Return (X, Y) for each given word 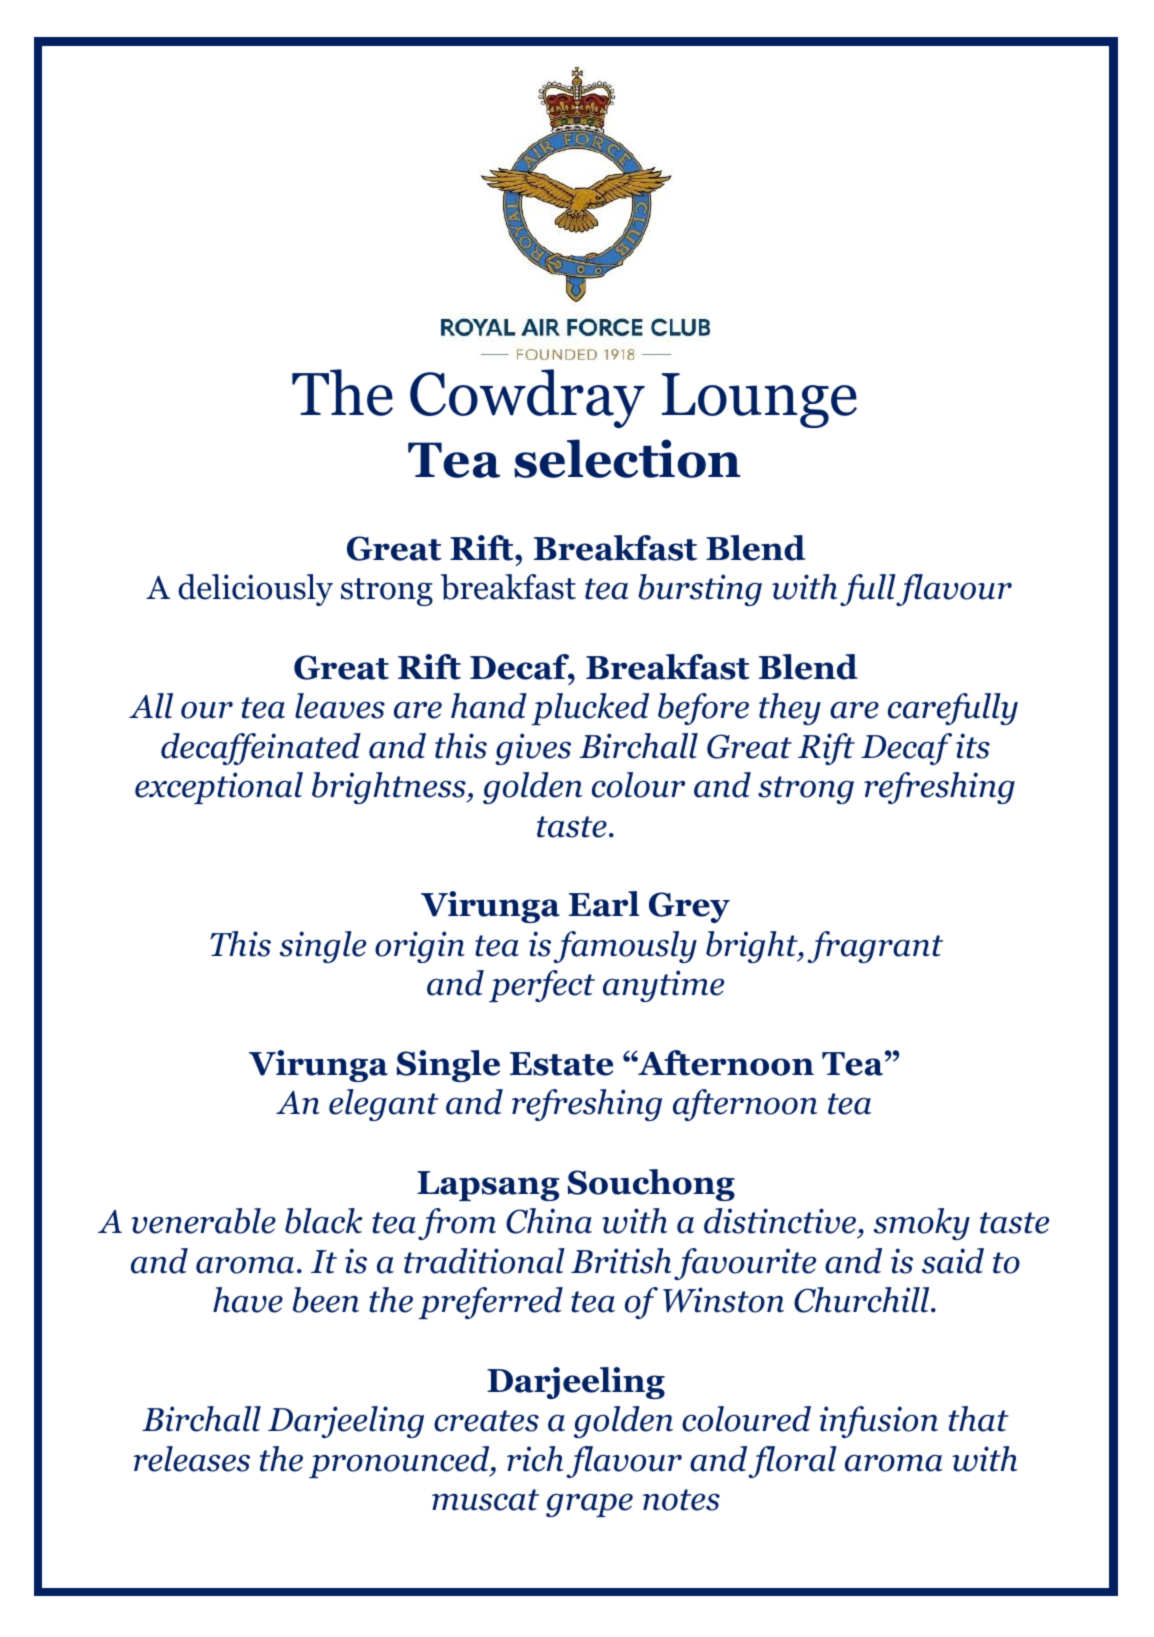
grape (589, 1505)
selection (627, 458)
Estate (561, 1064)
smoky (922, 1224)
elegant (384, 1105)
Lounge (759, 400)
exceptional (219, 788)
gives (533, 749)
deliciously (255, 590)
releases (191, 1459)
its (973, 746)
